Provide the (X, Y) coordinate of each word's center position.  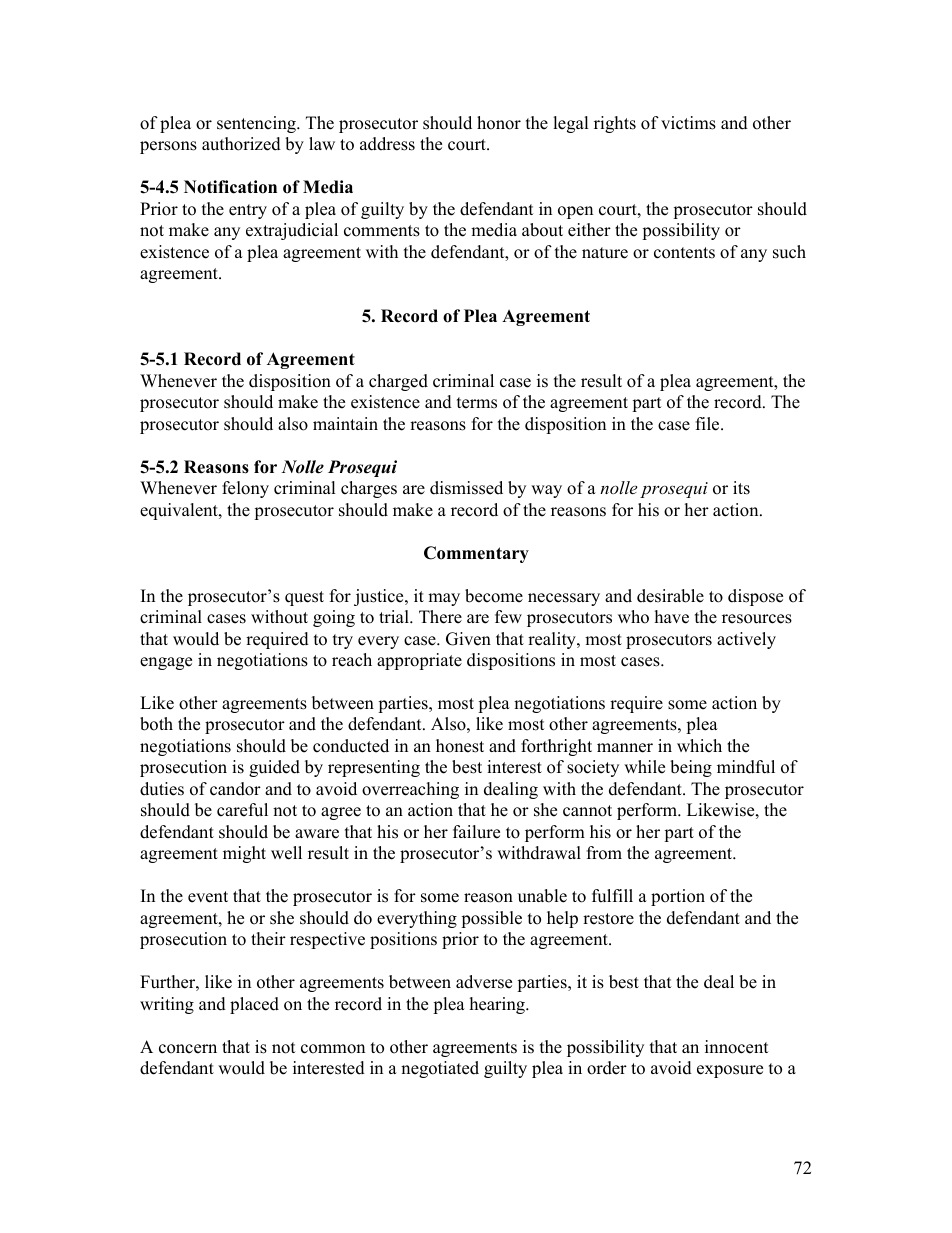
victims (688, 123)
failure (476, 832)
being (691, 768)
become (494, 596)
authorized (241, 144)
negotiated (440, 1069)
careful (242, 810)
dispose (755, 597)
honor (499, 123)
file (709, 424)
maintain (345, 423)
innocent (737, 1047)
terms (477, 403)
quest (304, 598)
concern (188, 1049)
